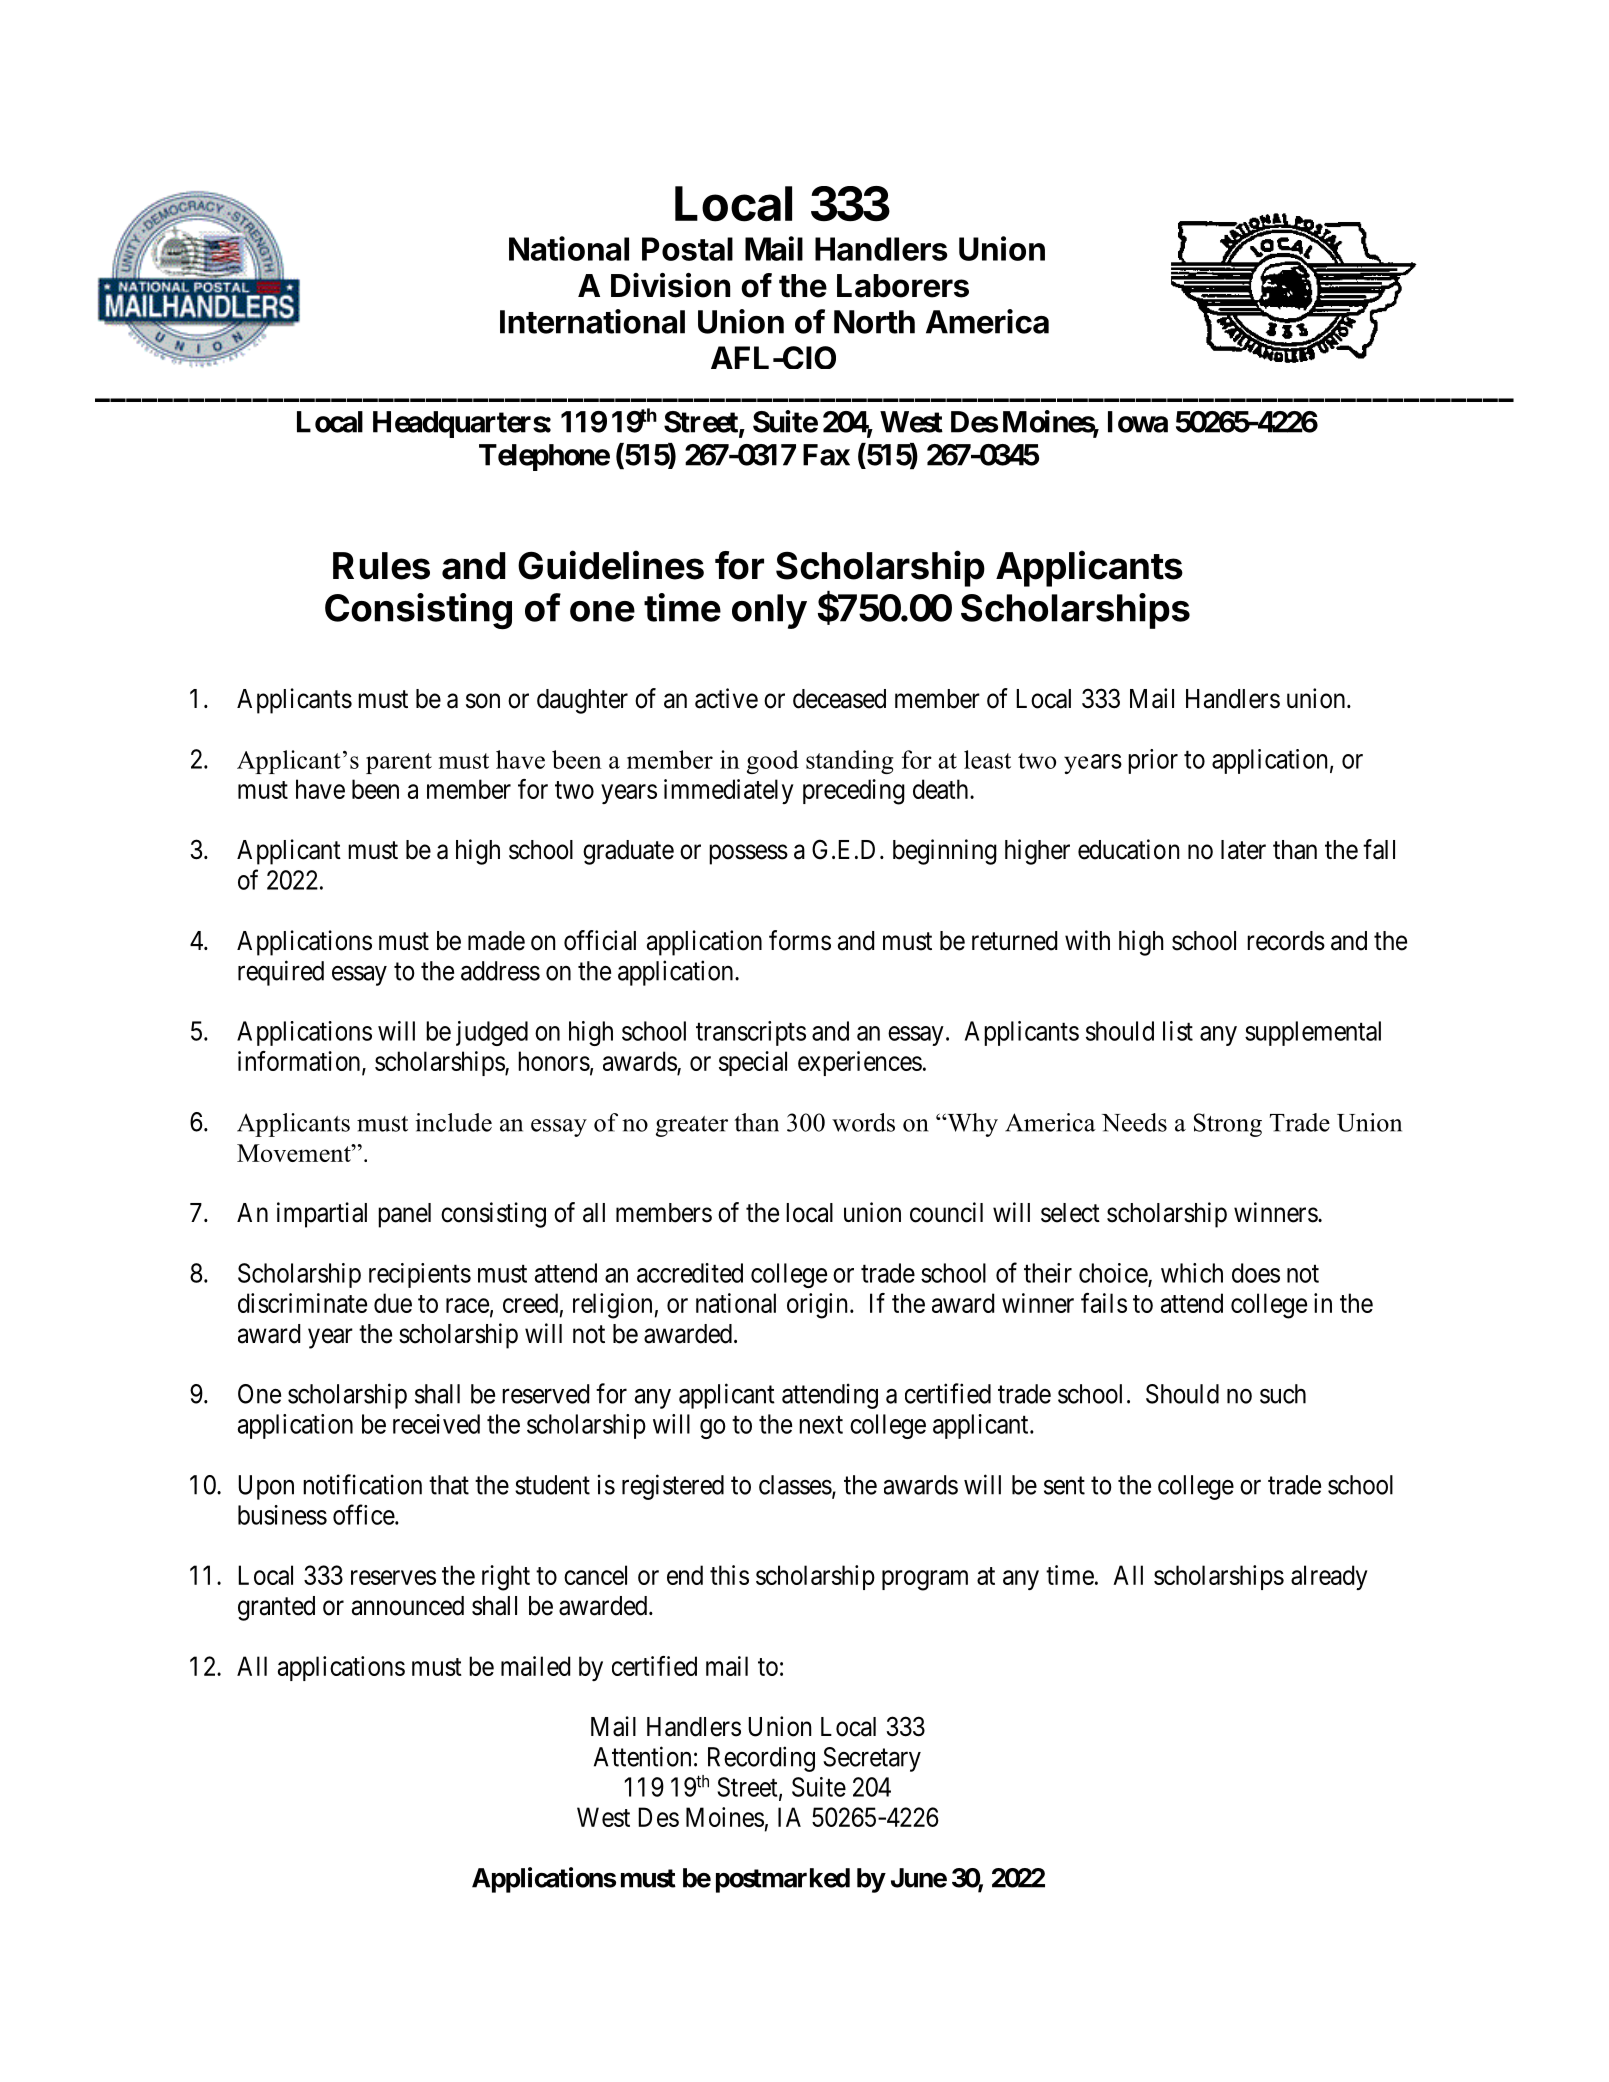  I want to click on Secretary, so click(872, 1759).
